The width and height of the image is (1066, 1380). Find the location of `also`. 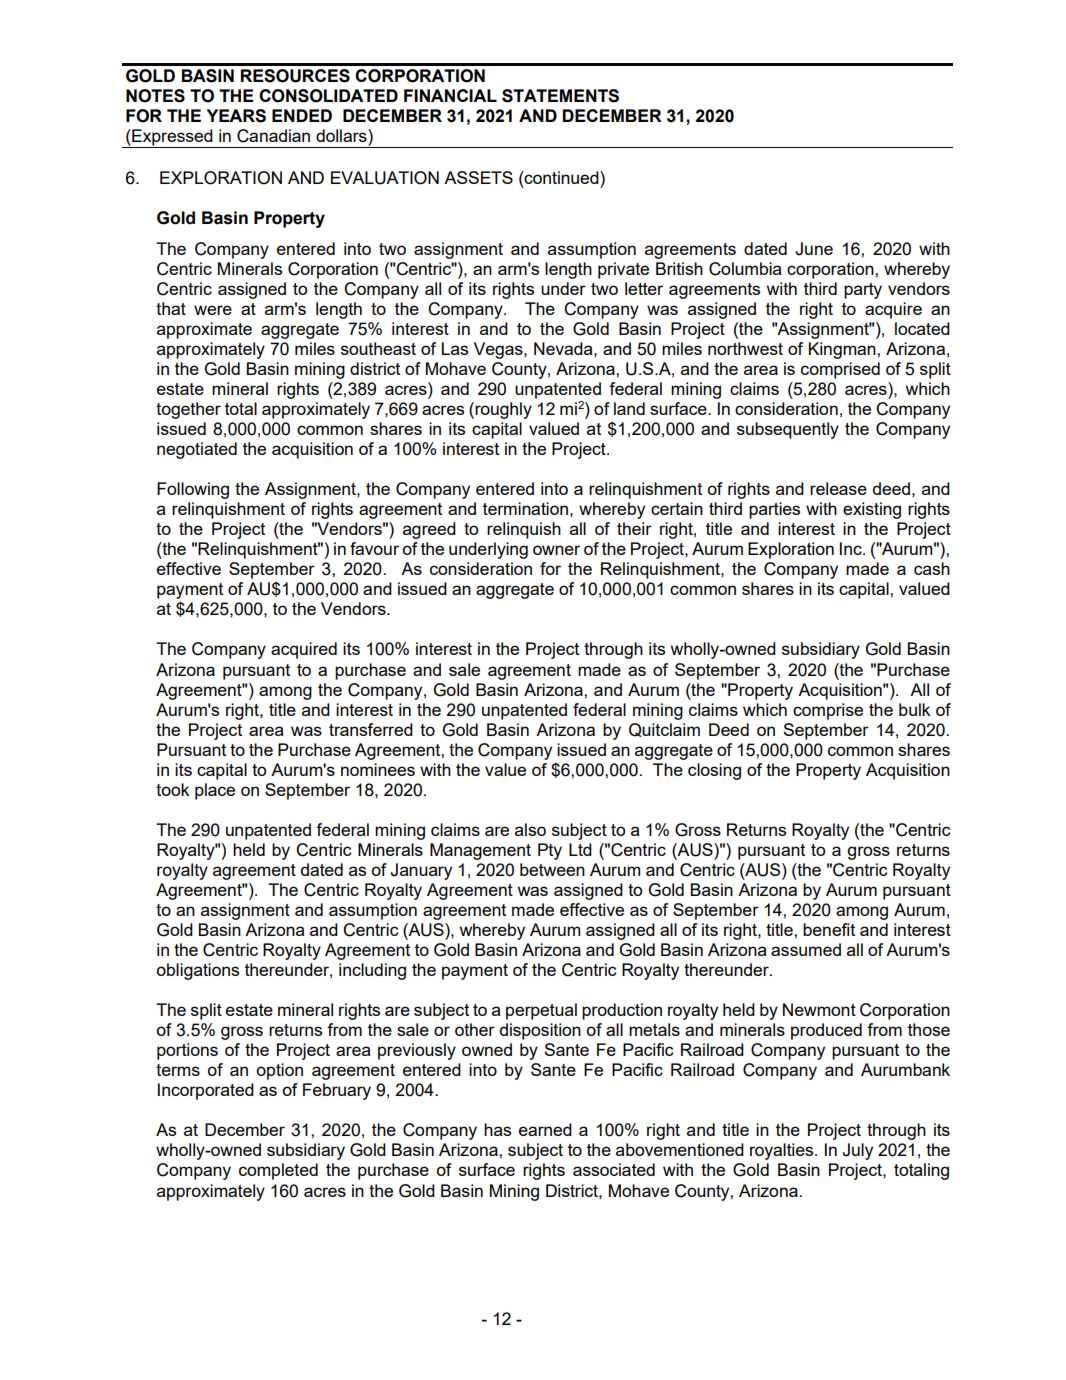

also is located at coordinates (530, 829).
